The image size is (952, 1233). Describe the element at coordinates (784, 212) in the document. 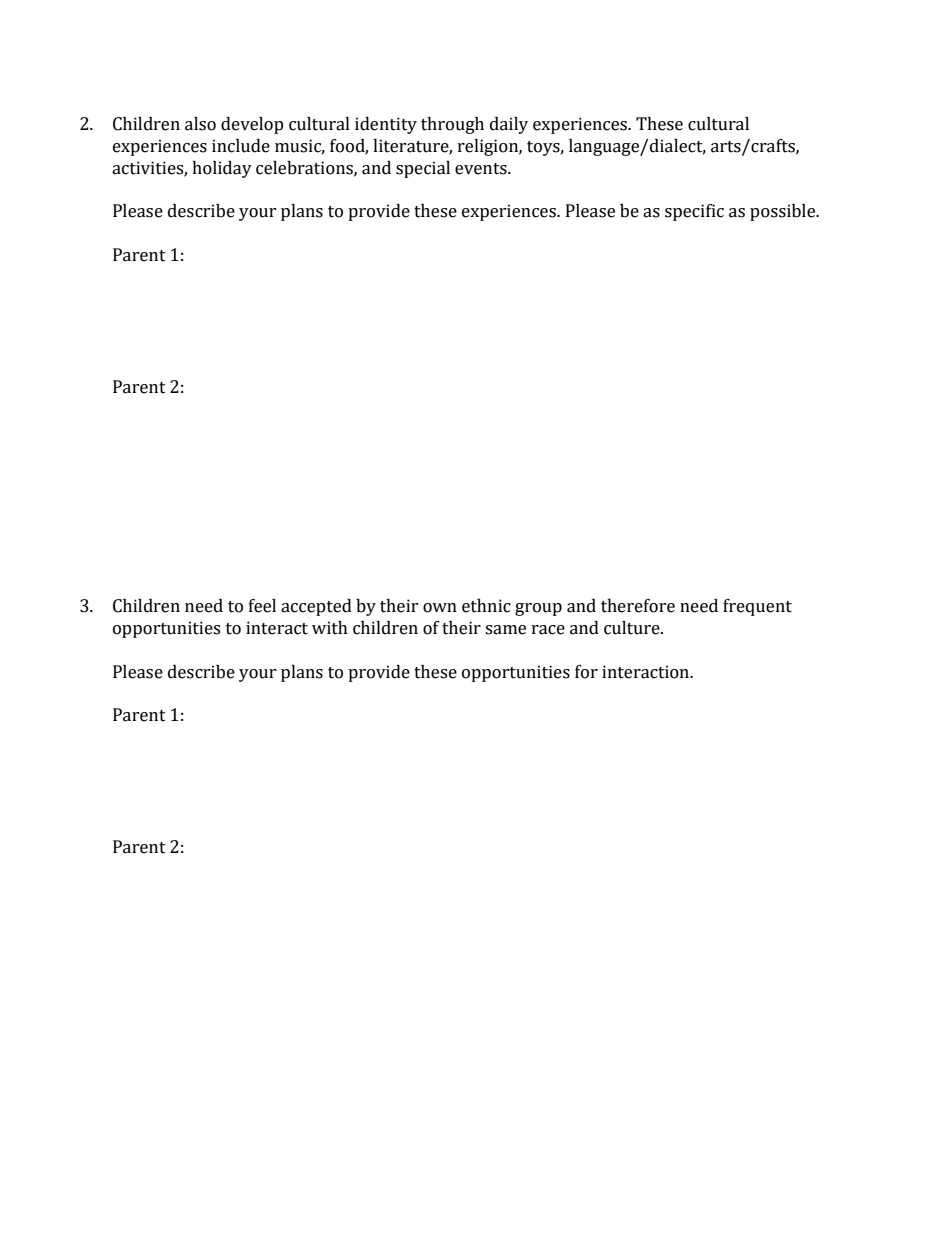

I see `possible` at that location.
